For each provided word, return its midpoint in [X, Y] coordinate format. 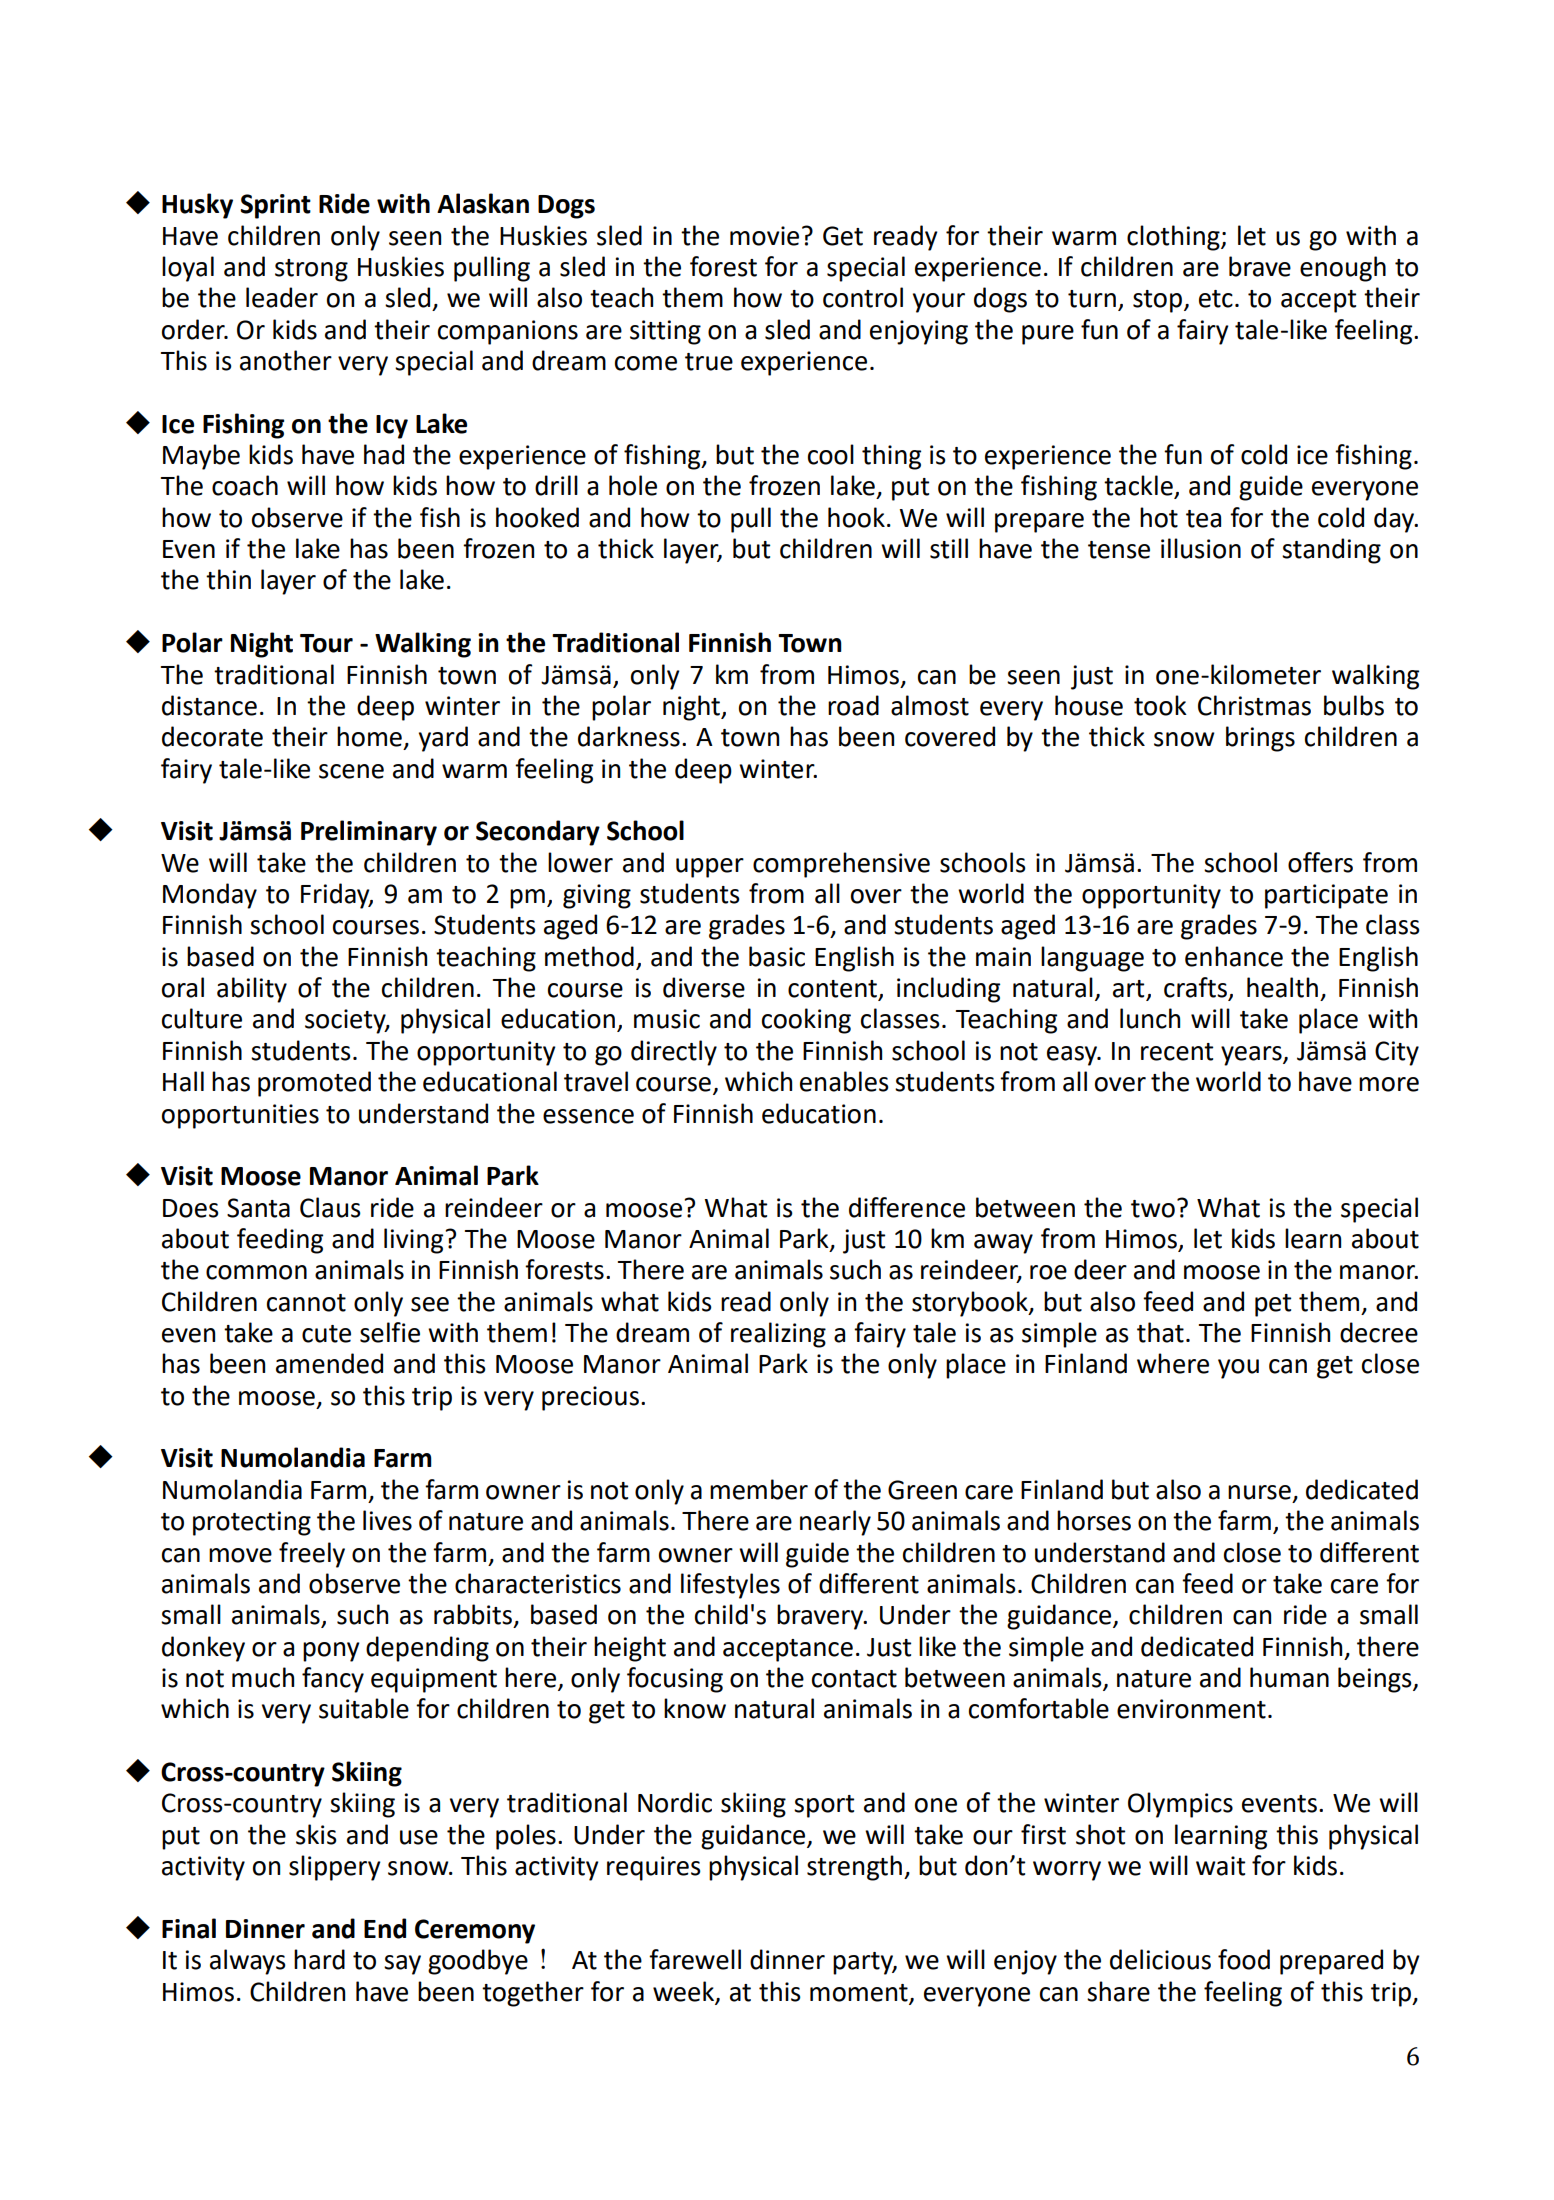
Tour [326, 643]
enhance [1234, 956]
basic [777, 956]
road [853, 705]
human [1289, 1677]
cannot [306, 1303]
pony [331, 1652]
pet [1273, 1305]
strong [311, 270]
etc [1216, 299]
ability [252, 990]
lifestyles [730, 1586]
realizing [778, 1335]
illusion [1201, 548]
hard [319, 1959]
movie [764, 236]
